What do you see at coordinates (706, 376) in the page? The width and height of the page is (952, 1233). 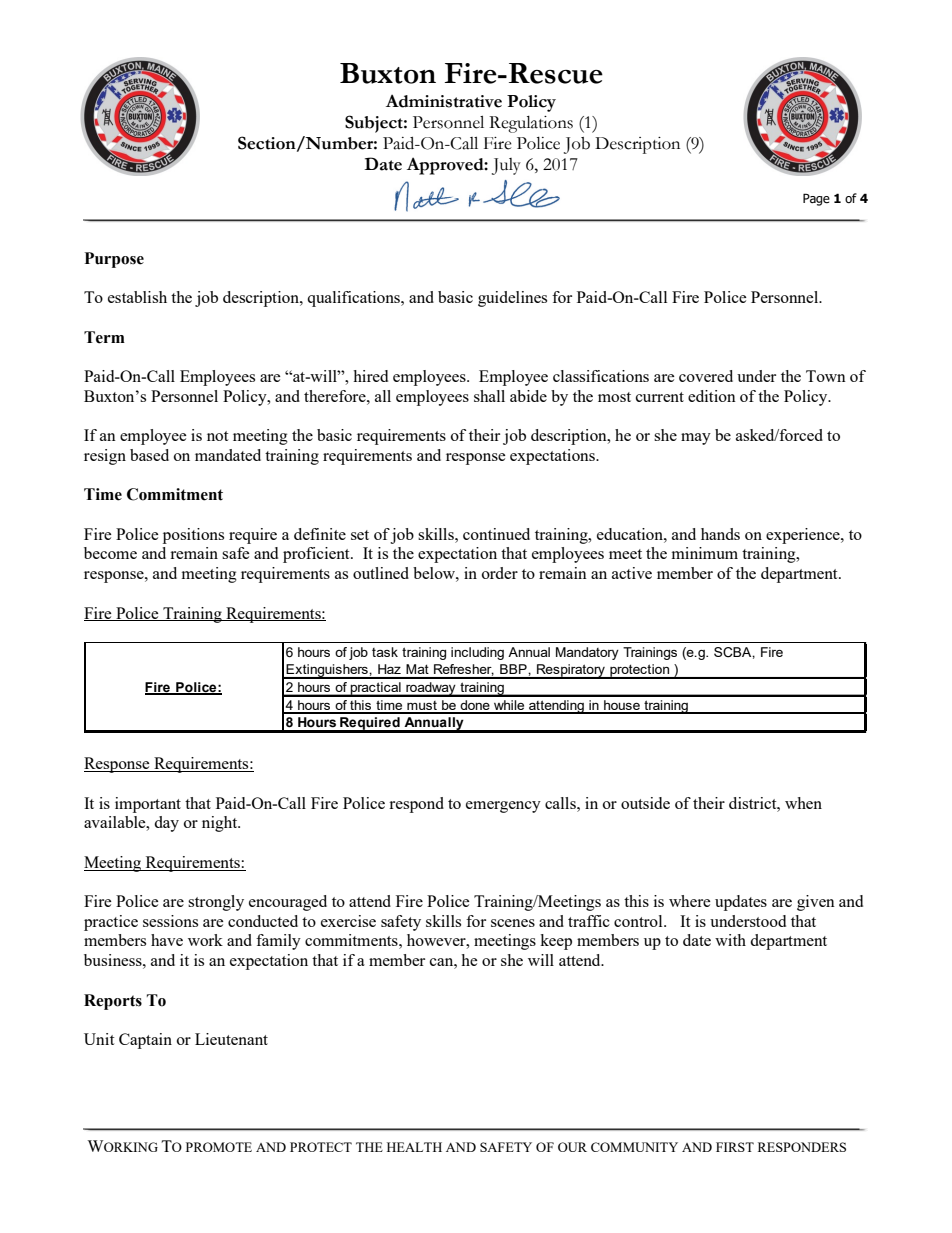 I see `covered` at bounding box center [706, 376].
